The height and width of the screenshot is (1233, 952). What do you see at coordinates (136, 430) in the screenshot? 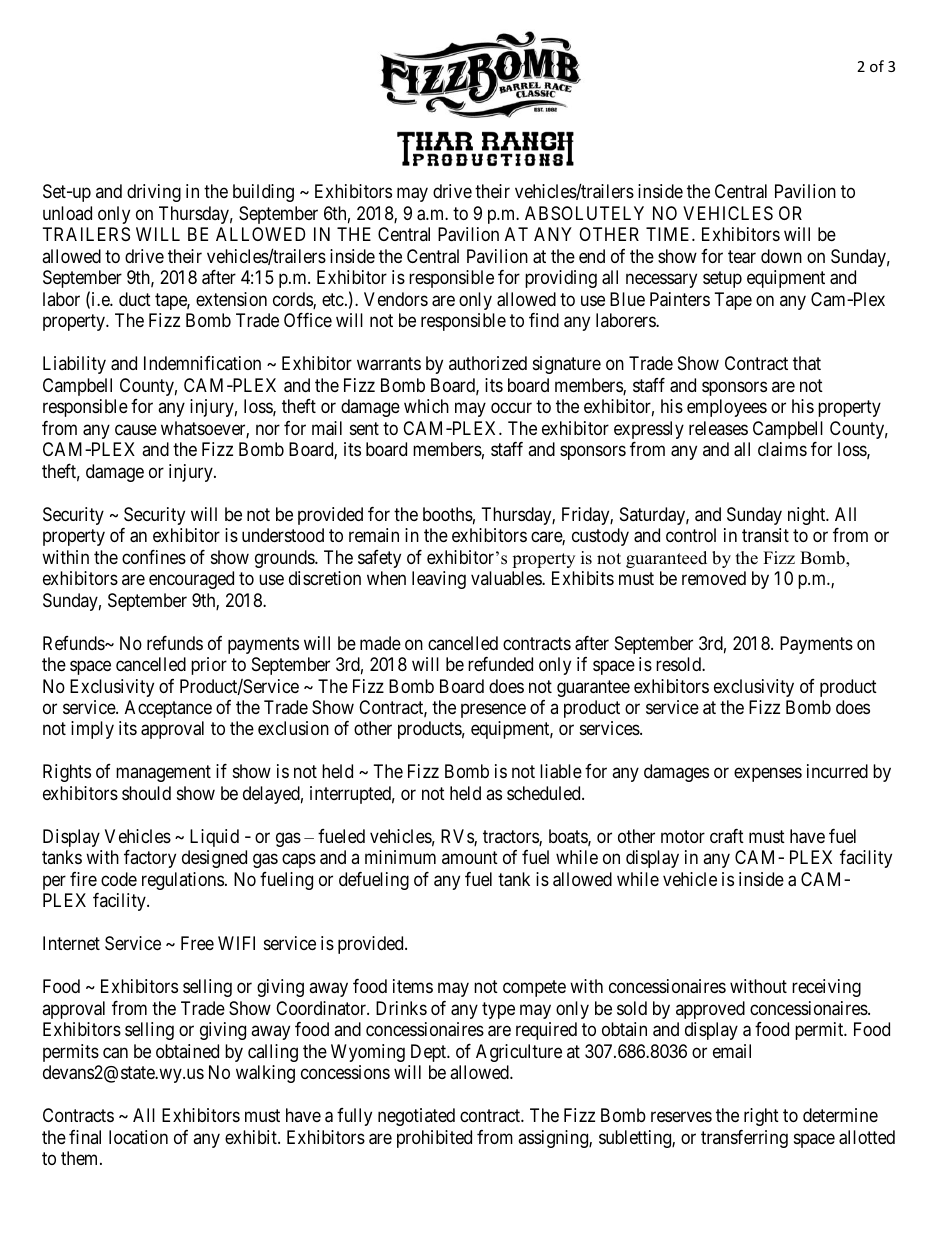
I see `cause` at bounding box center [136, 430].
